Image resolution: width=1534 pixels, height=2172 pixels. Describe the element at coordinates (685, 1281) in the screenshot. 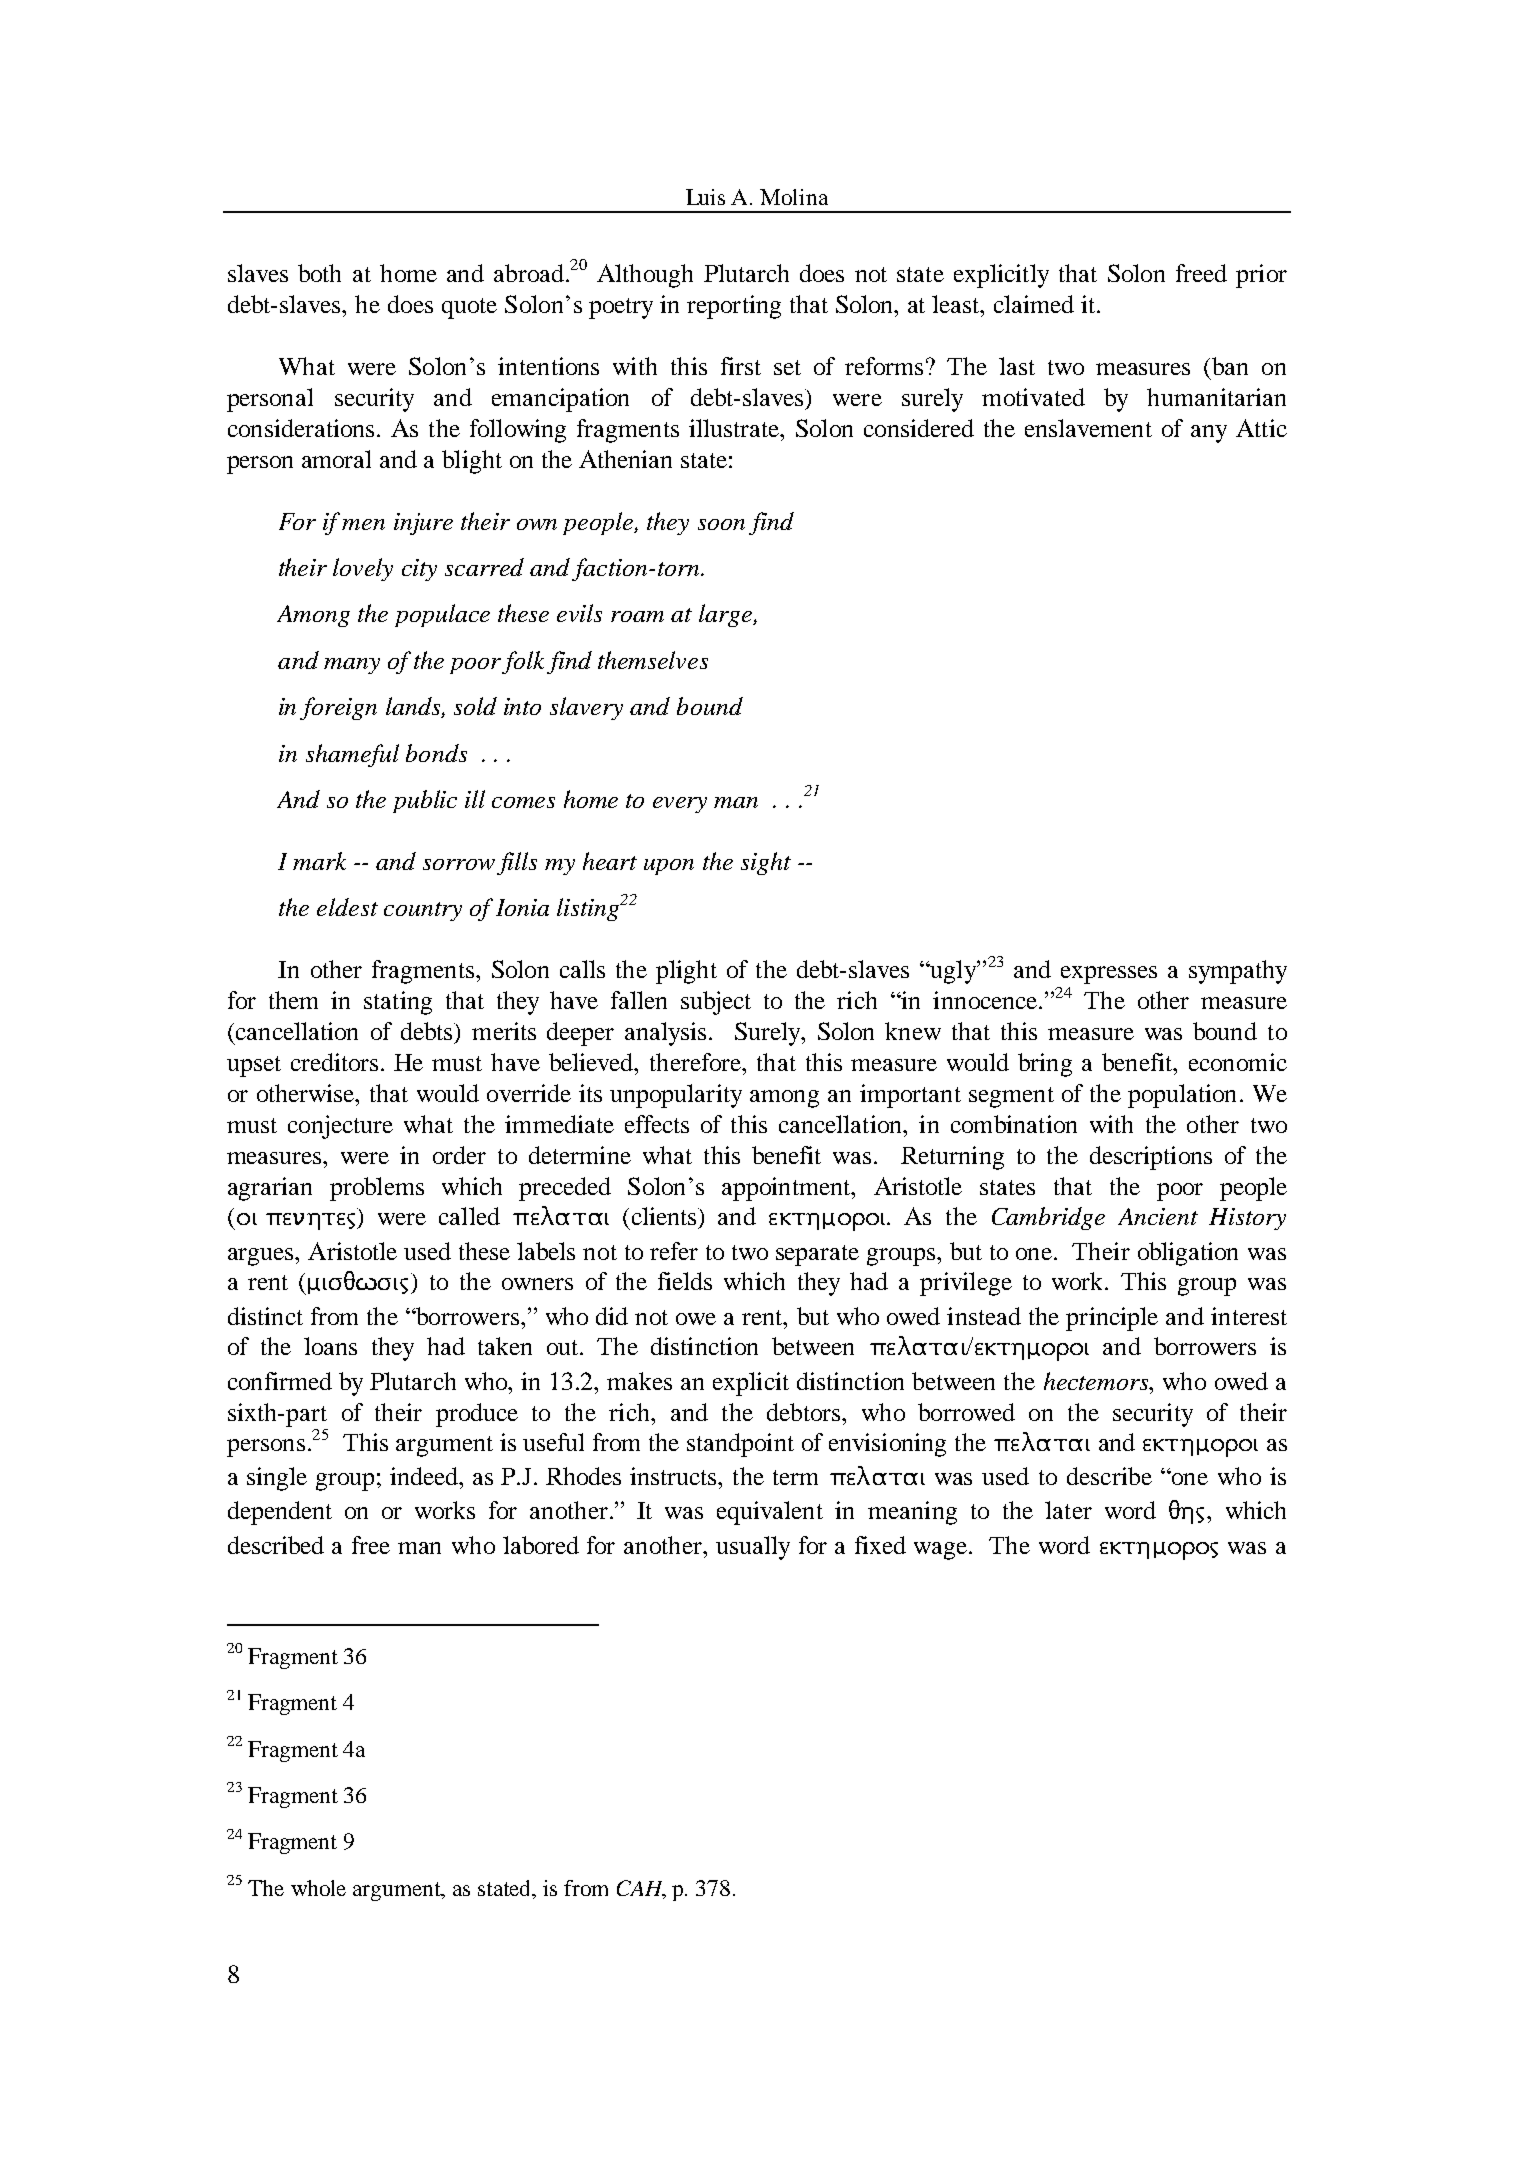

I see `fields` at that location.
